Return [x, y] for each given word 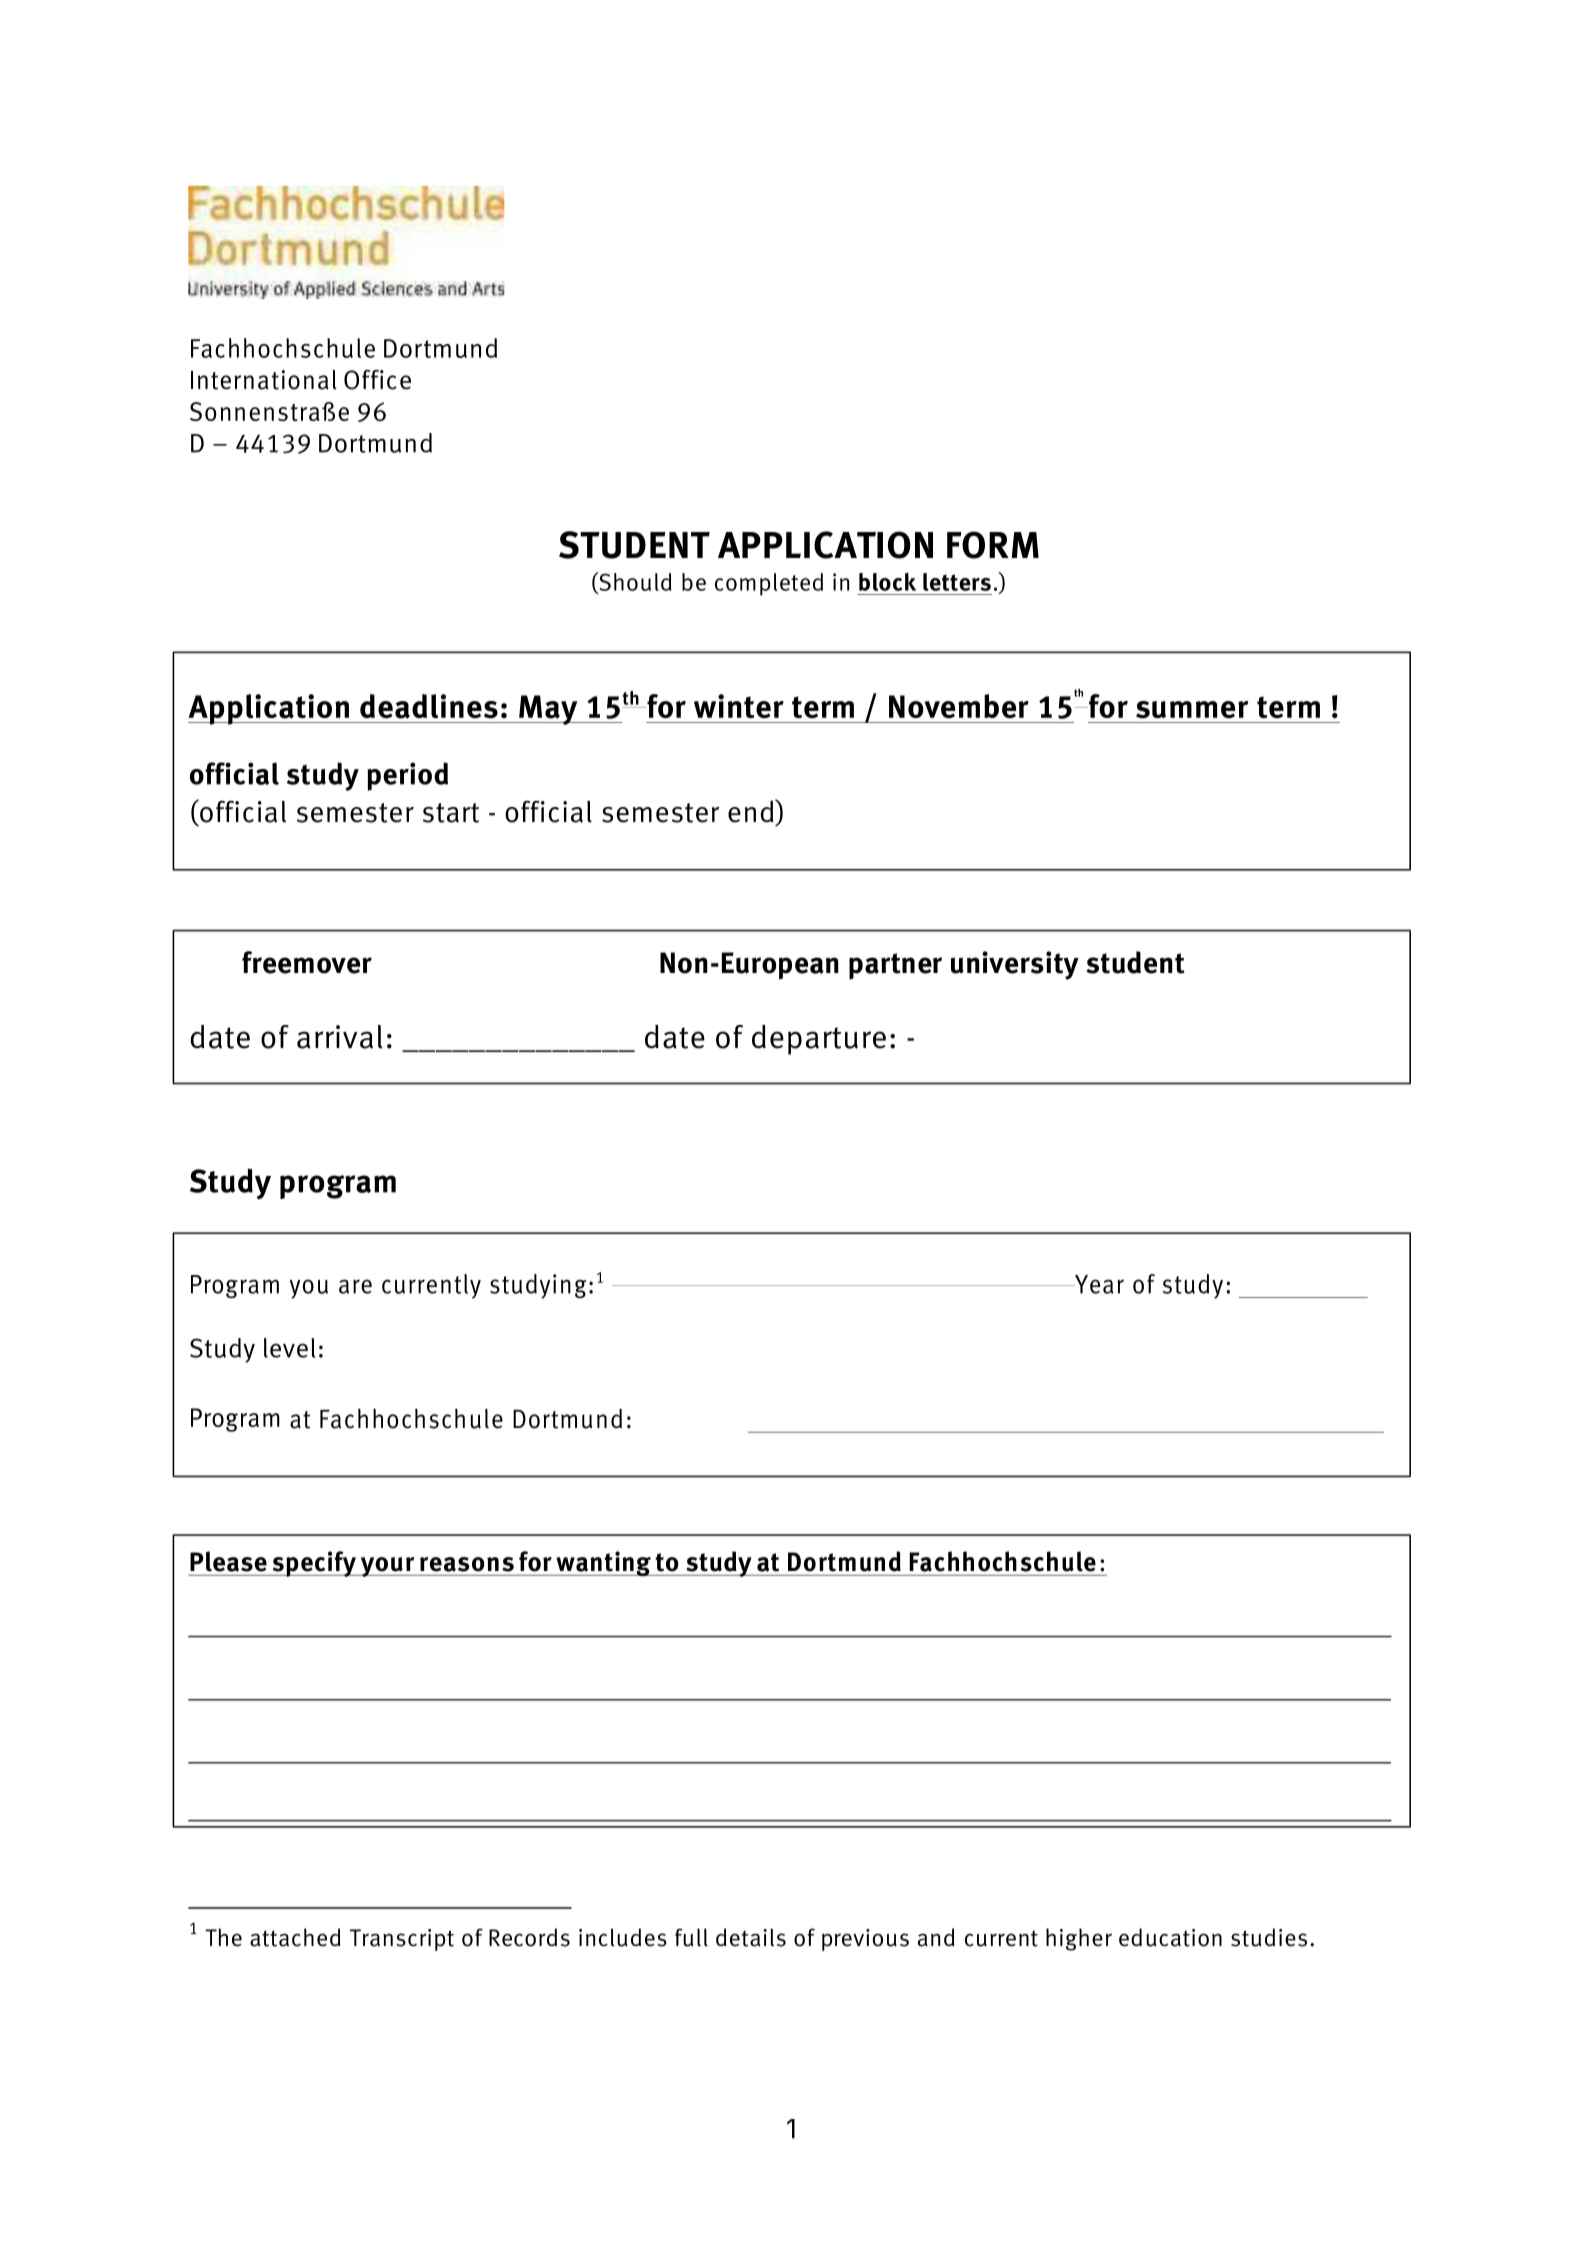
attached [295, 1937]
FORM [993, 545]
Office [377, 380]
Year [1098, 1284]
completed [769, 584]
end [752, 811]
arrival [340, 1037]
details [751, 1937]
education [1170, 1937]
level [290, 1348]
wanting [603, 1563]
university [1015, 965]
